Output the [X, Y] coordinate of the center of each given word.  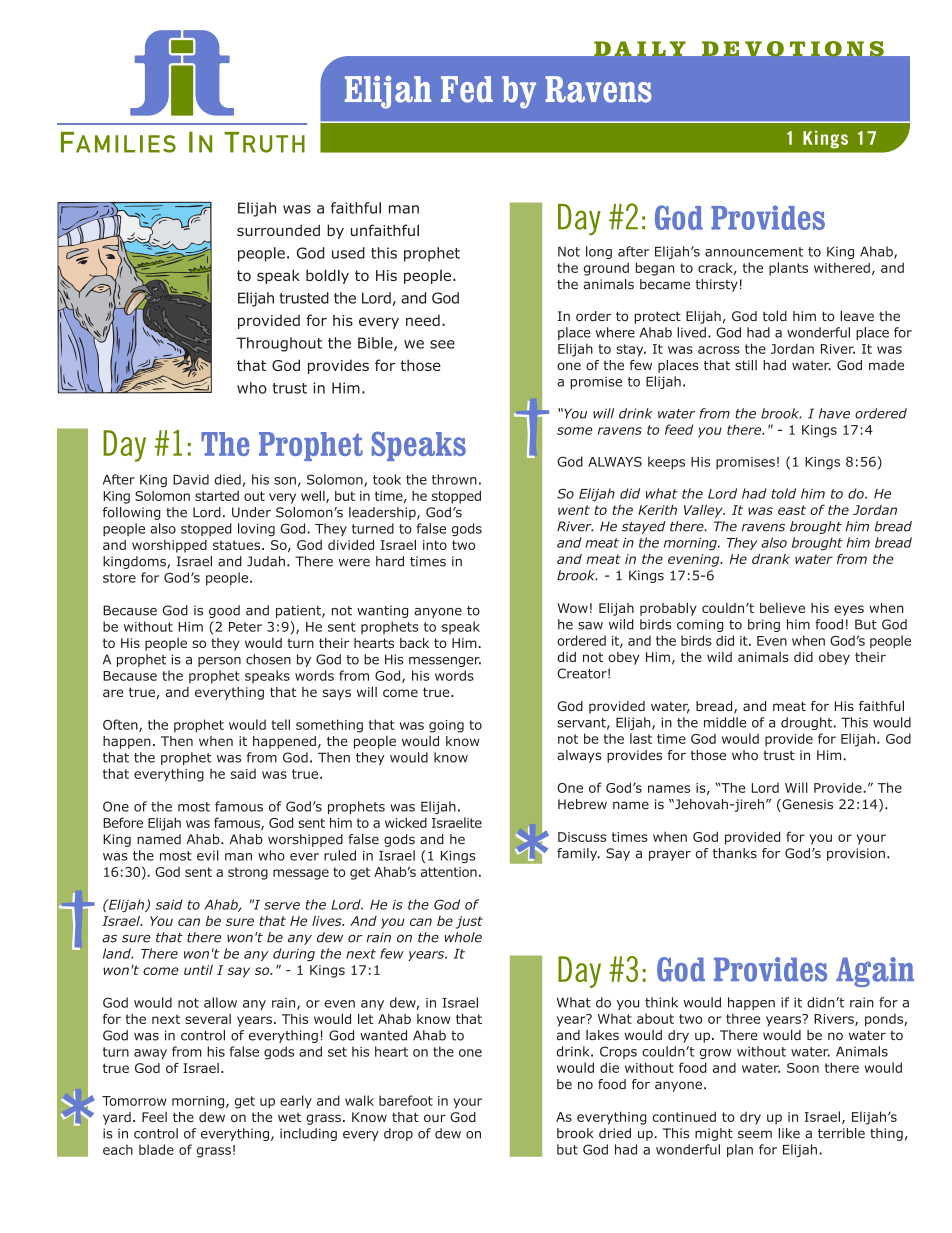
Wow [572, 608]
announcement [754, 252]
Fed [467, 89]
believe [782, 608]
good [224, 611]
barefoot [406, 1100]
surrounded [278, 230]
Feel [154, 1117]
